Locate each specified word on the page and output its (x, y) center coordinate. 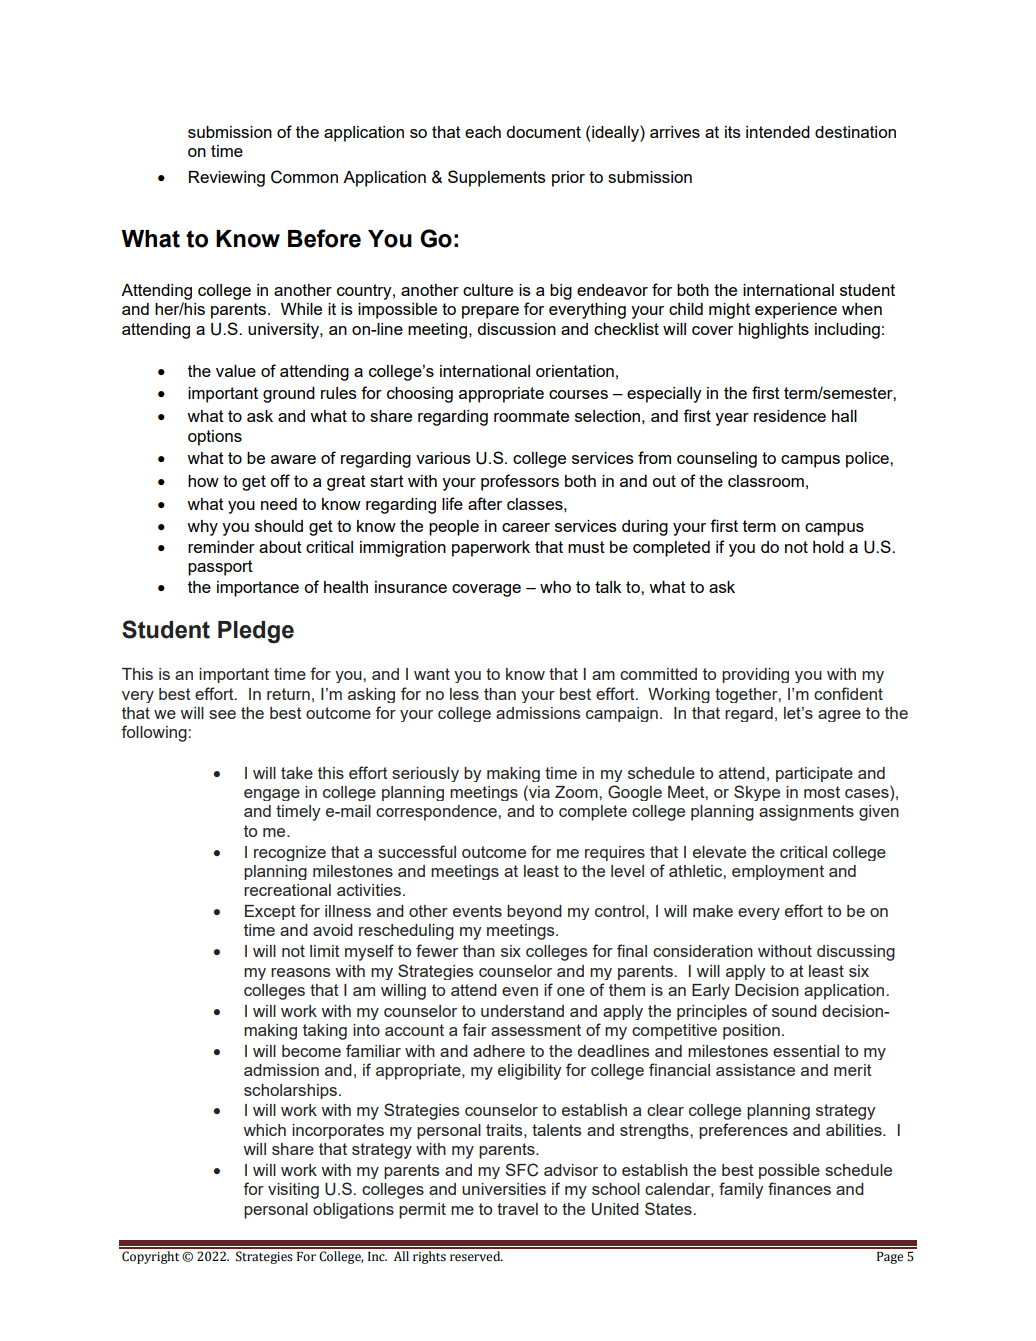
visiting (293, 1191)
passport (220, 568)
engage (272, 795)
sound (794, 1011)
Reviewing (227, 179)
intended (778, 132)
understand (522, 1011)
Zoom (577, 792)
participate (814, 774)
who (555, 587)
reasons (300, 972)
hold (828, 547)
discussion (516, 329)
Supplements (497, 178)
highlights (774, 331)
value (236, 371)
